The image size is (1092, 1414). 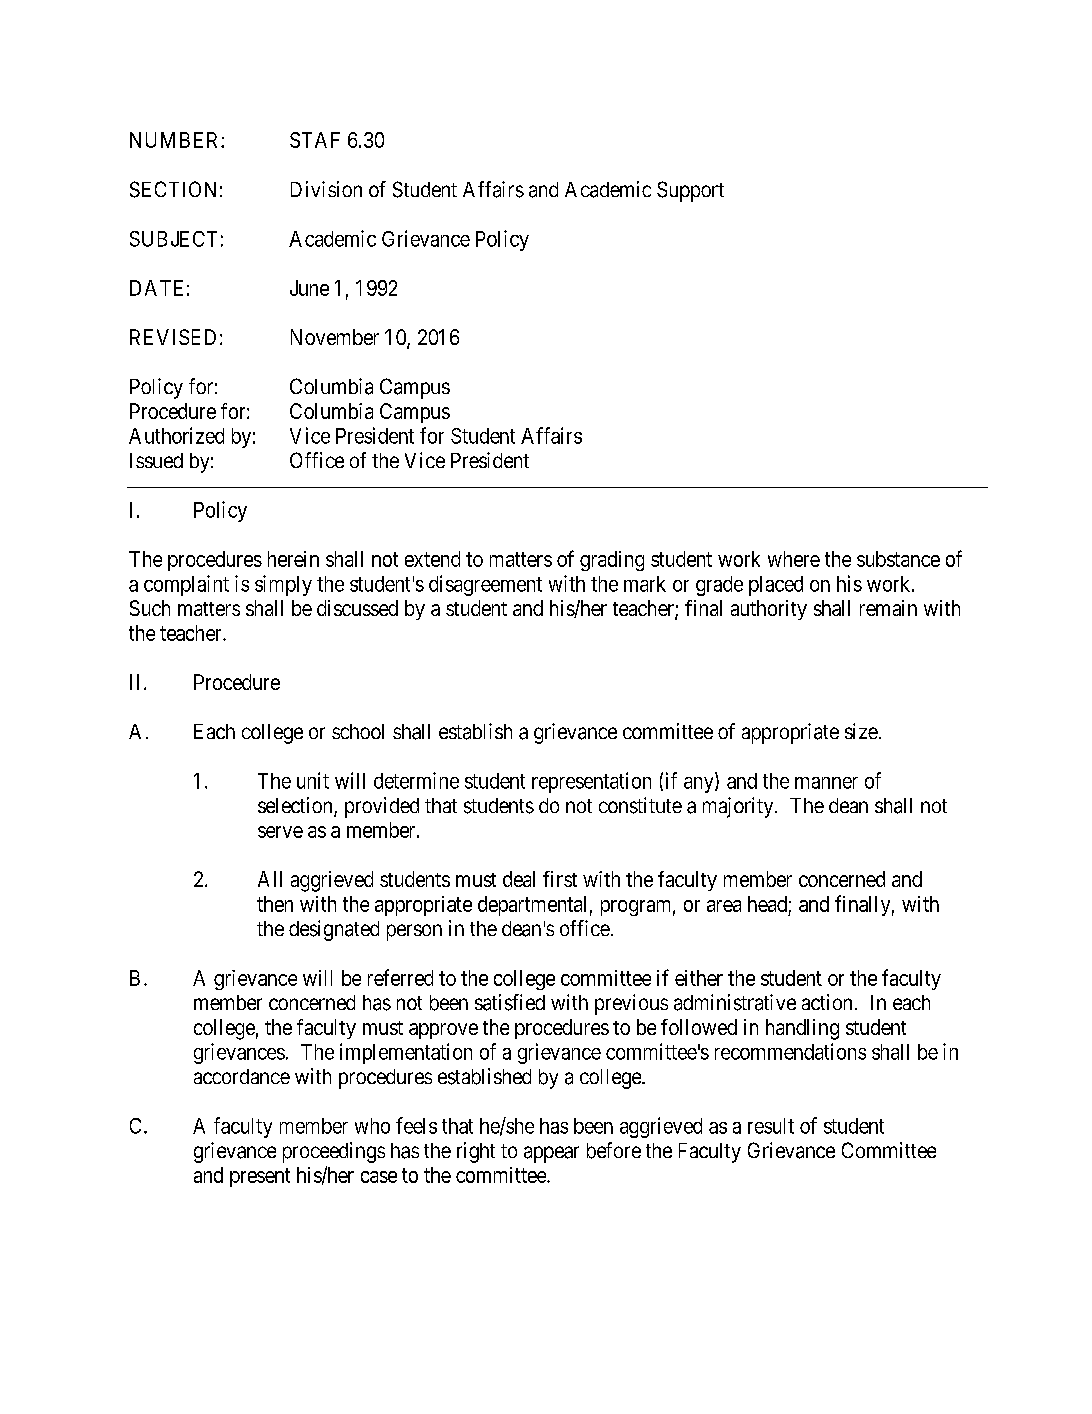 I want to click on Support, so click(x=690, y=191).
